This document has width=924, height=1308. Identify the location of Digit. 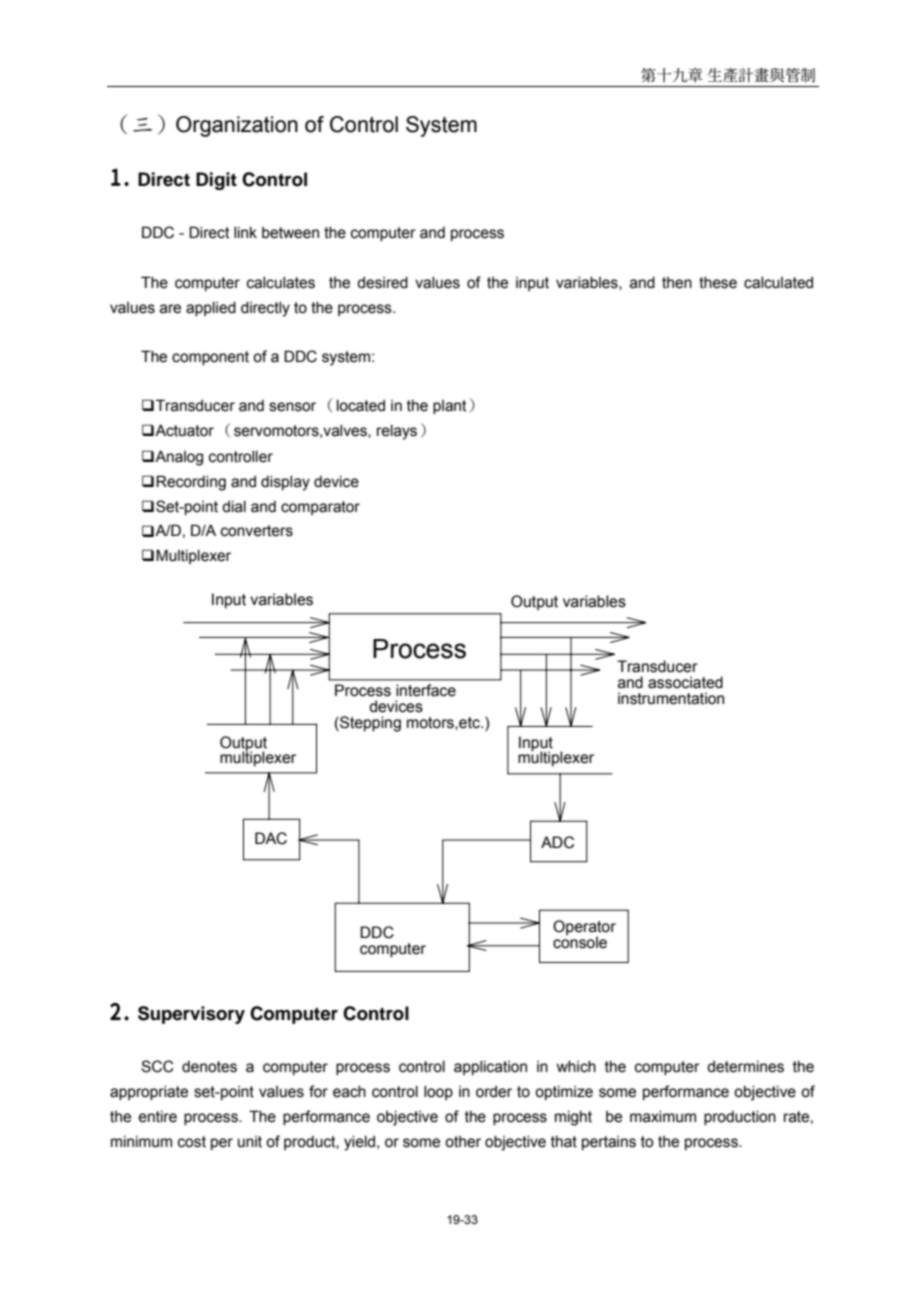
(216, 181).
